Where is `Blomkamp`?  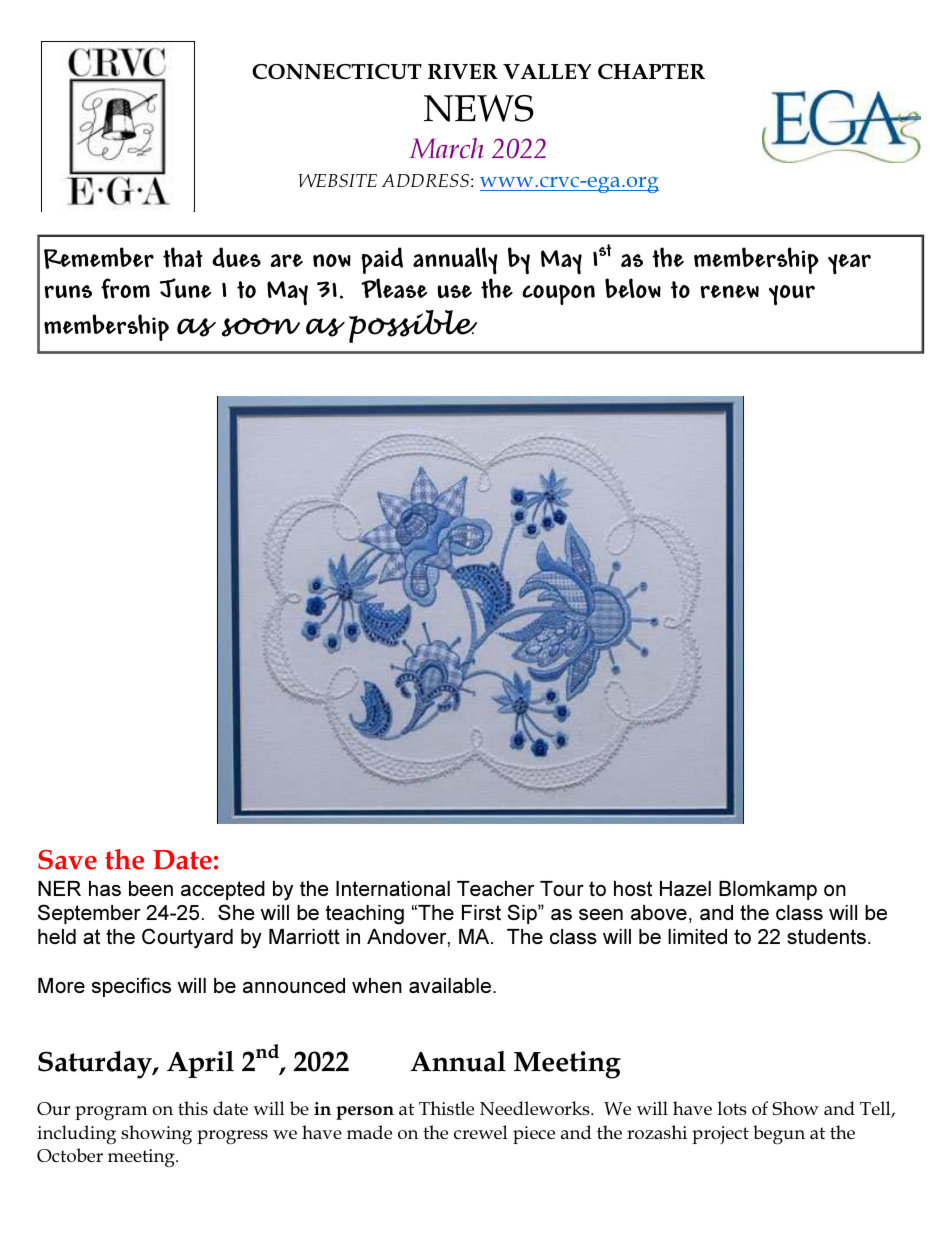 Blomkamp is located at coordinates (768, 890).
